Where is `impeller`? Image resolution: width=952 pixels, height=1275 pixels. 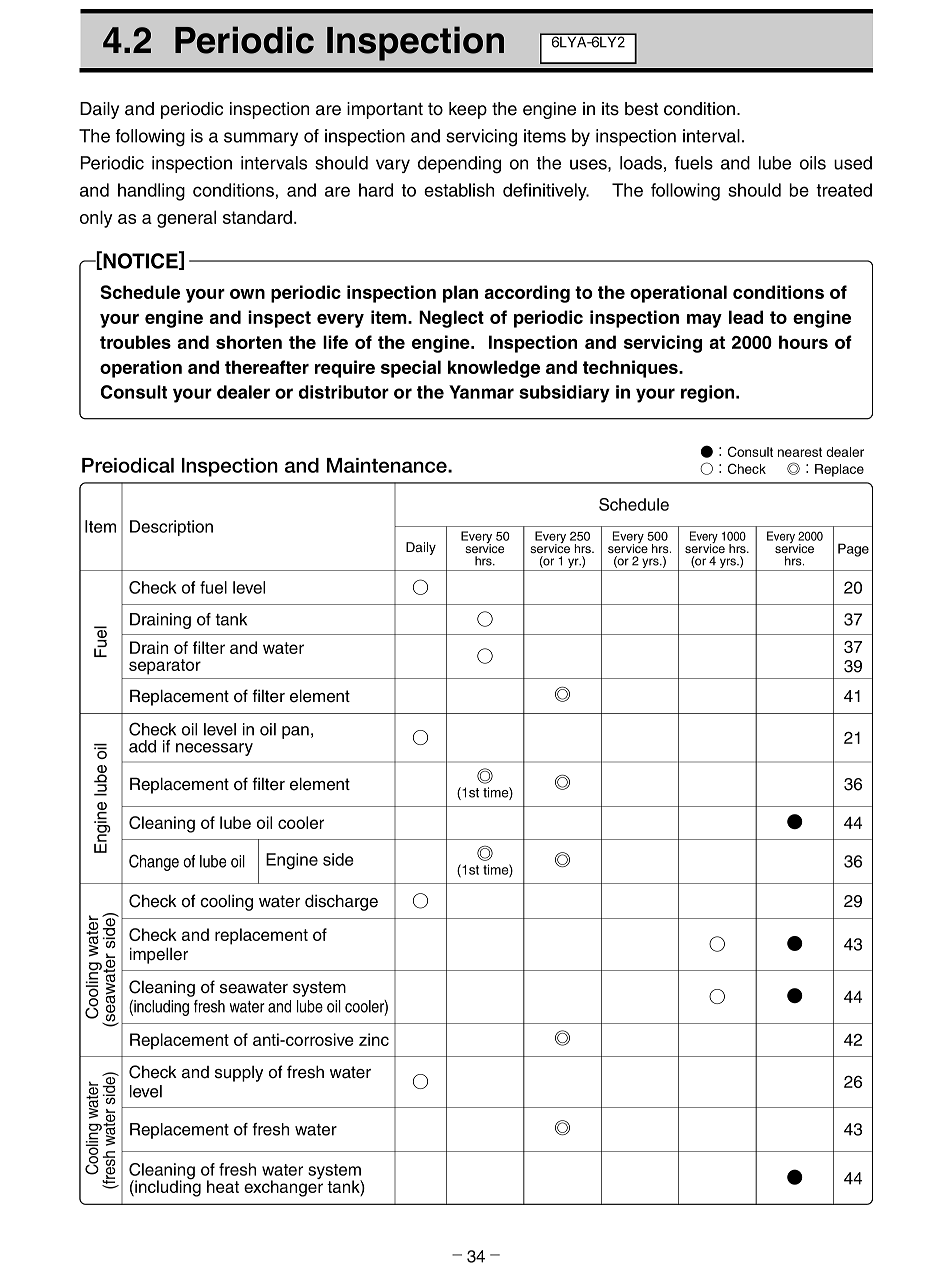 impeller is located at coordinates (159, 955).
